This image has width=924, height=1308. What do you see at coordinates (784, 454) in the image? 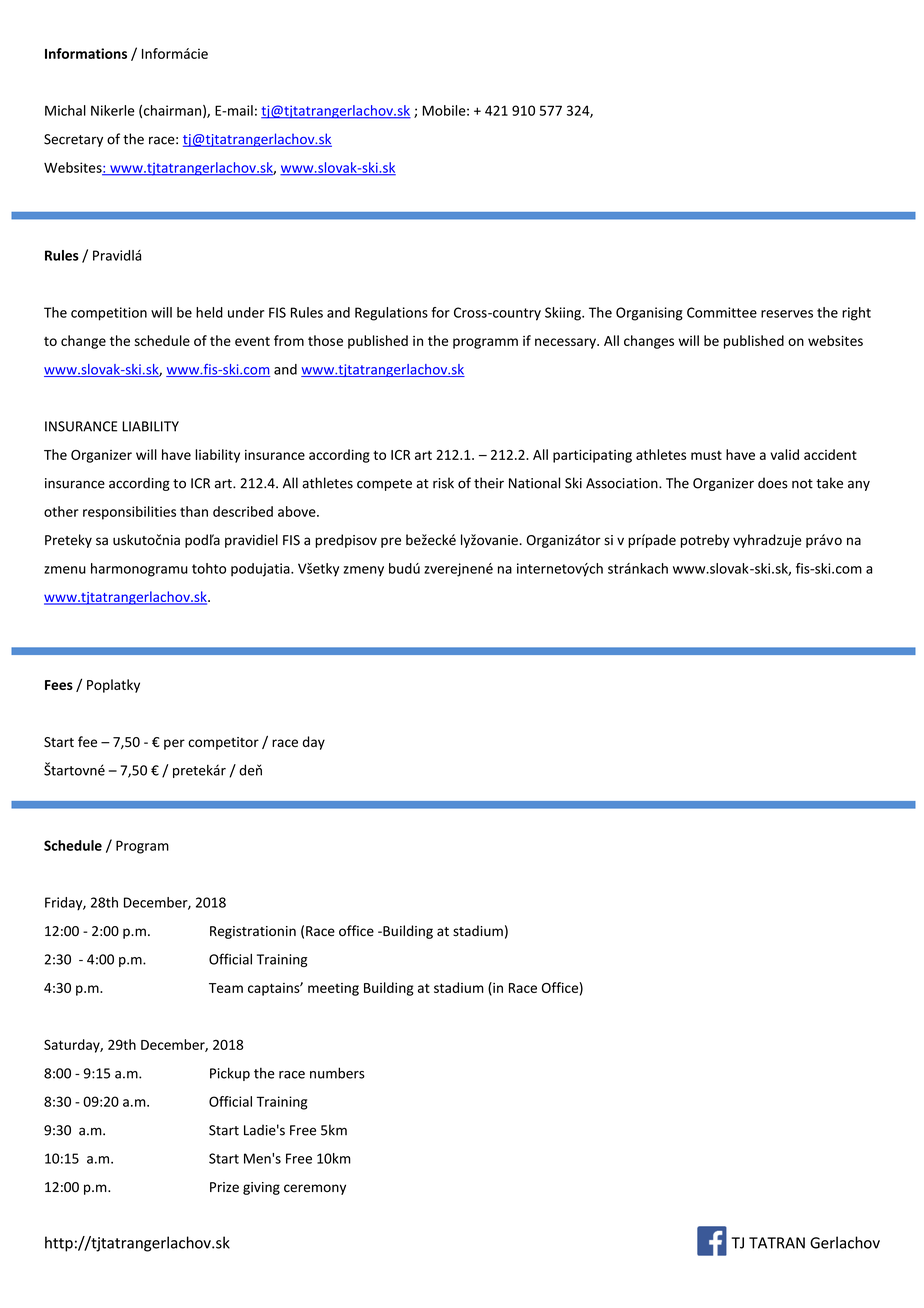
I see `valid` at bounding box center [784, 454].
